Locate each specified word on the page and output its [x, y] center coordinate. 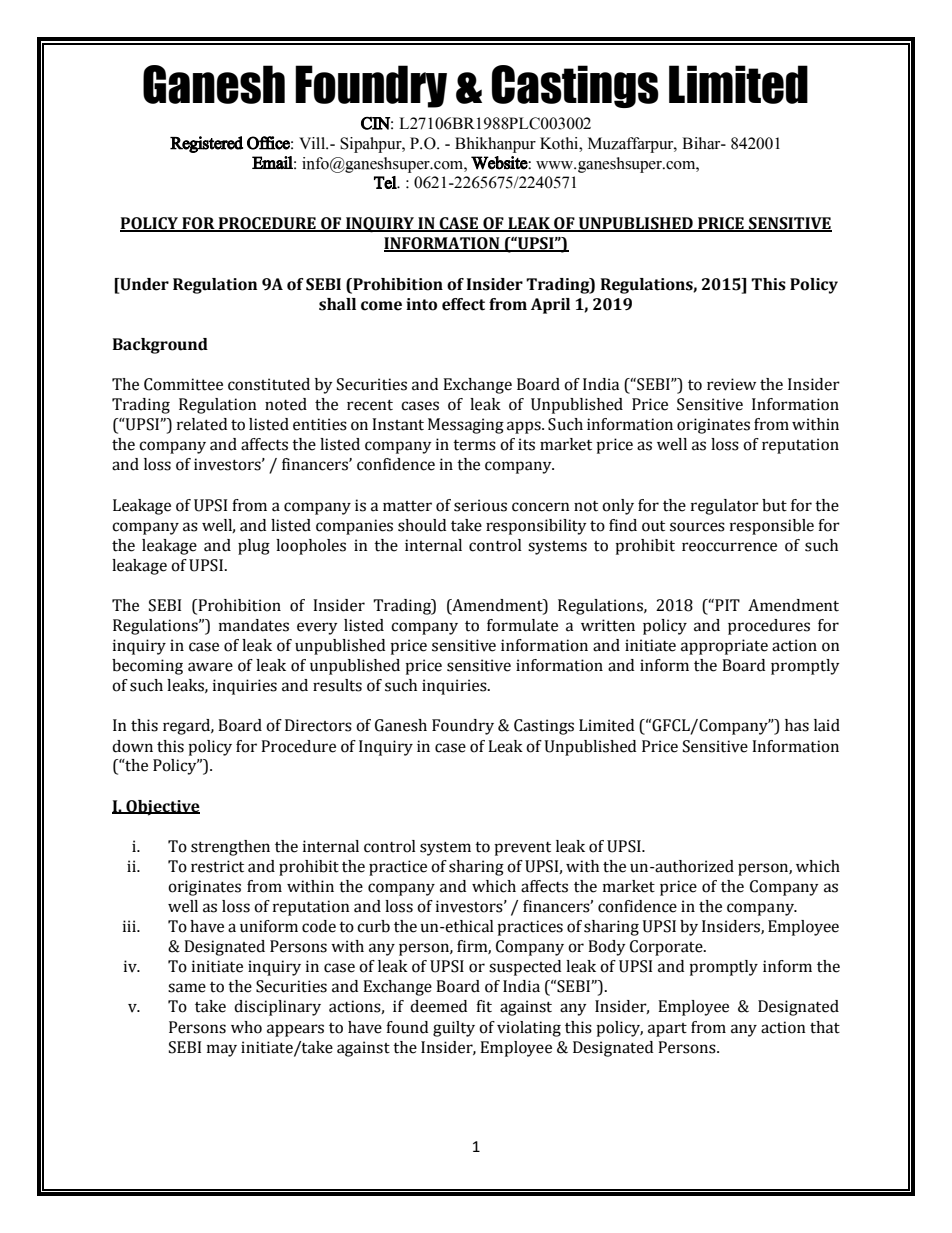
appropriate [724, 647]
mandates [254, 625]
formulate [522, 625]
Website [500, 163]
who [246, 1027]
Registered [206, 144]
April [550, 306]
